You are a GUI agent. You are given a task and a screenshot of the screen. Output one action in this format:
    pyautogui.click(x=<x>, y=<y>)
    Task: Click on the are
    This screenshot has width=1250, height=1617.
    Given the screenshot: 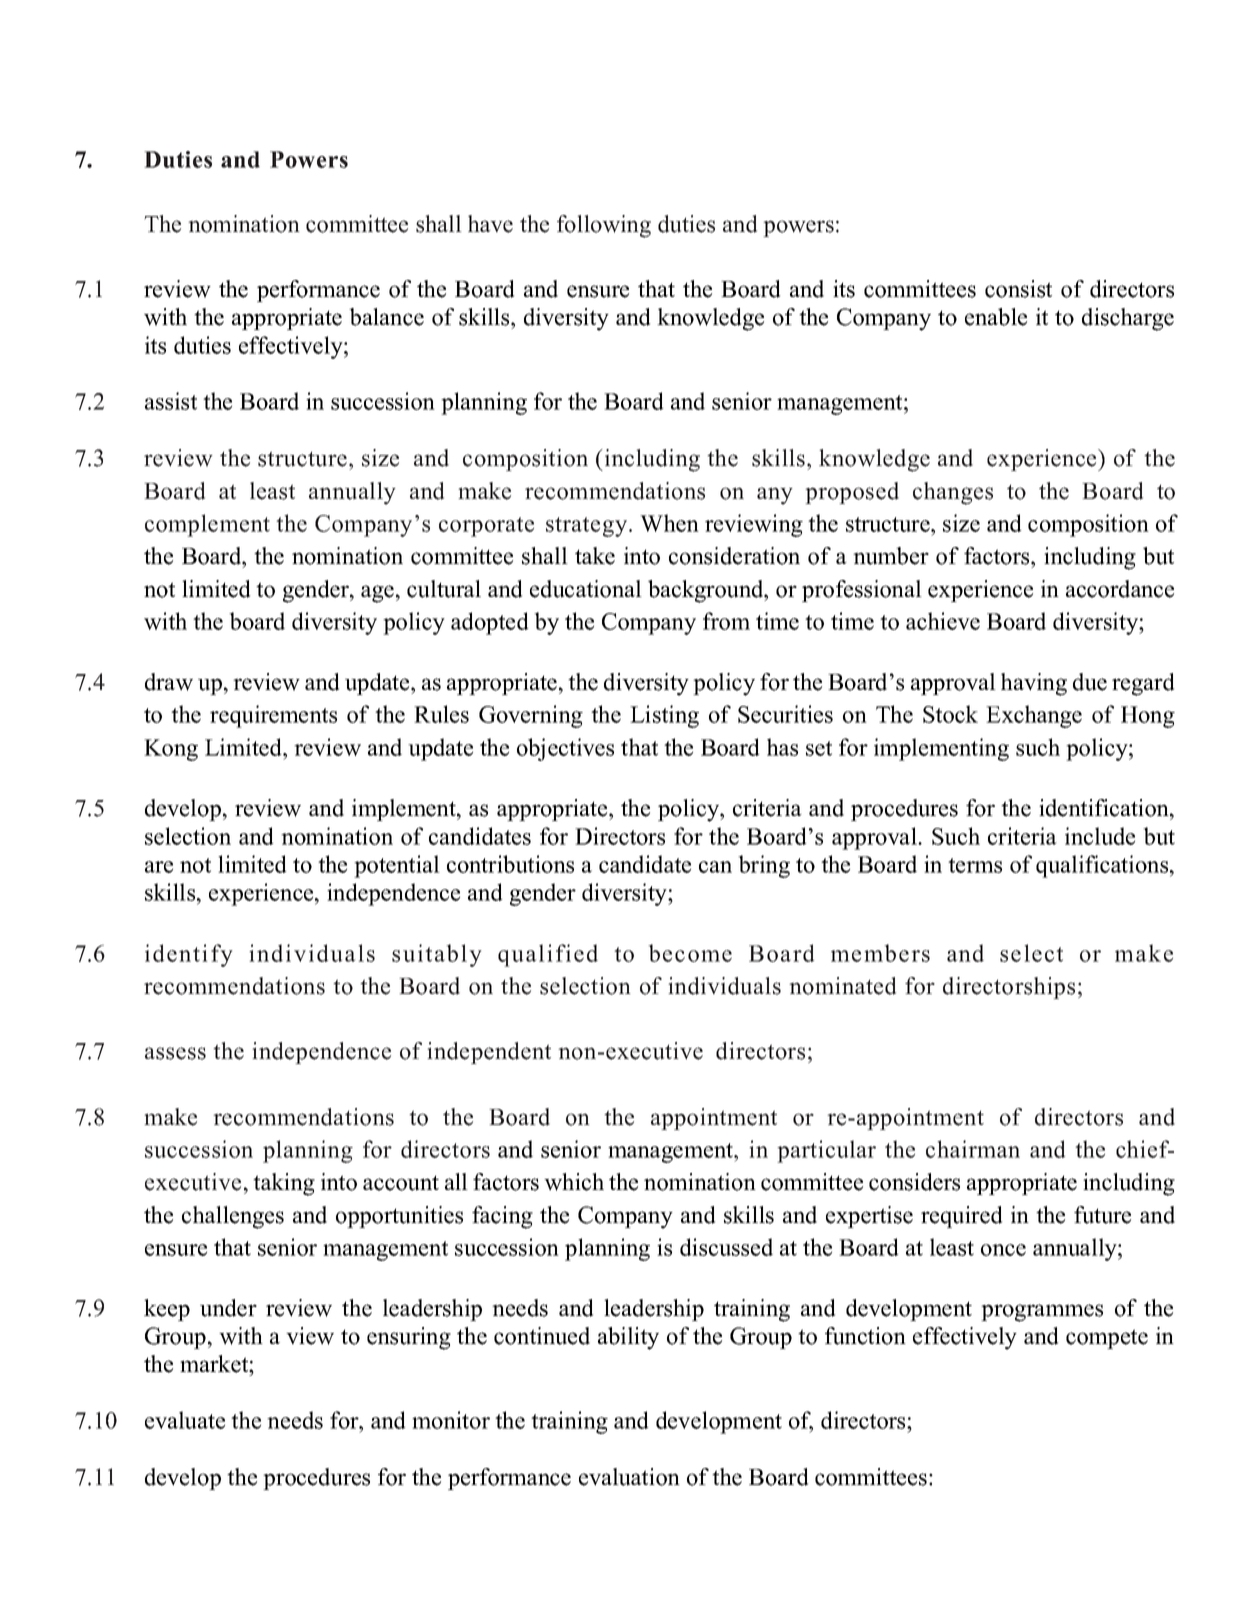 What is the action you would take?
    pyautogui.click(x=159, y=867)
